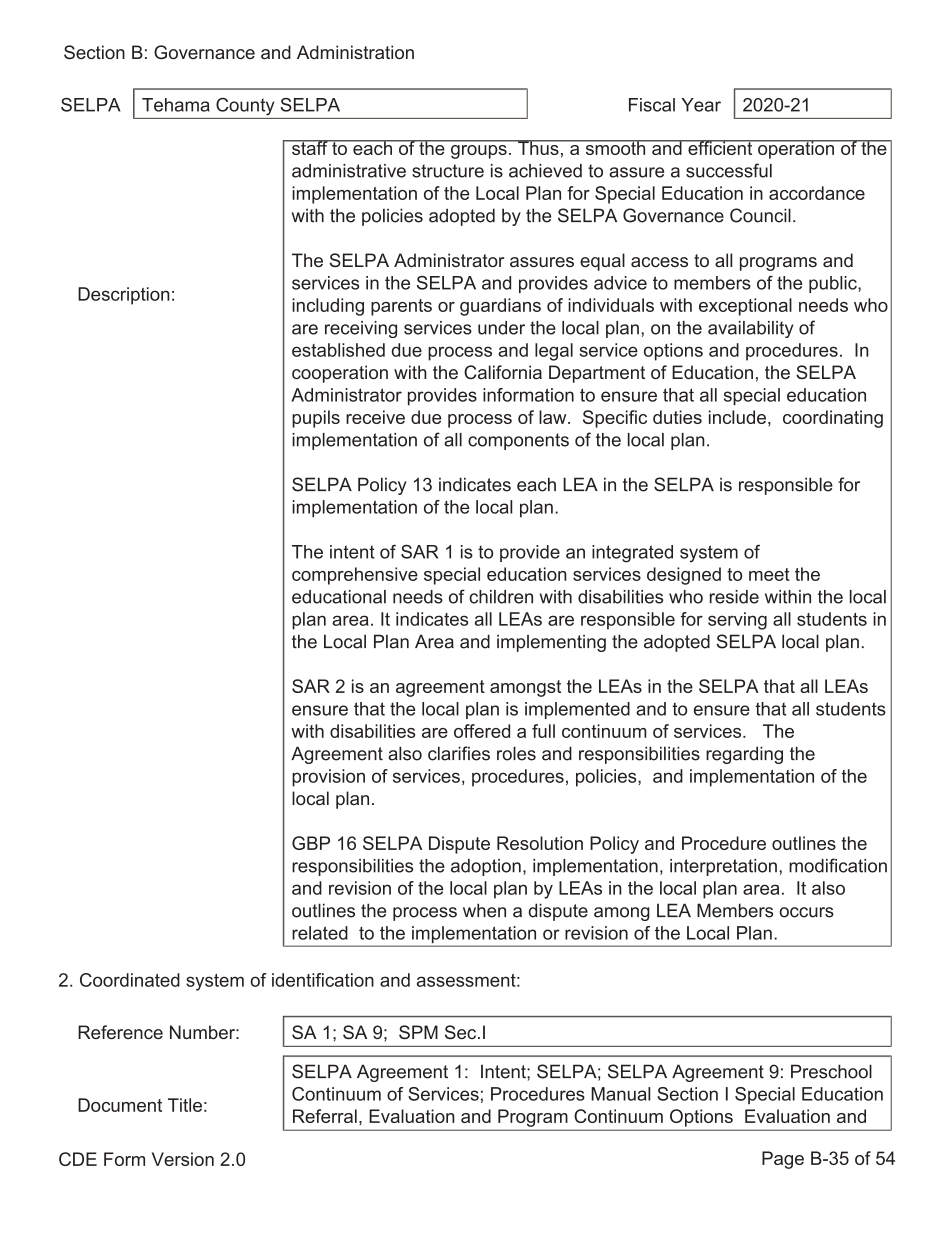  What do you see at coordinates (245, 107) in the screenshot?
I see `County` at bounding box center [245, 107].
